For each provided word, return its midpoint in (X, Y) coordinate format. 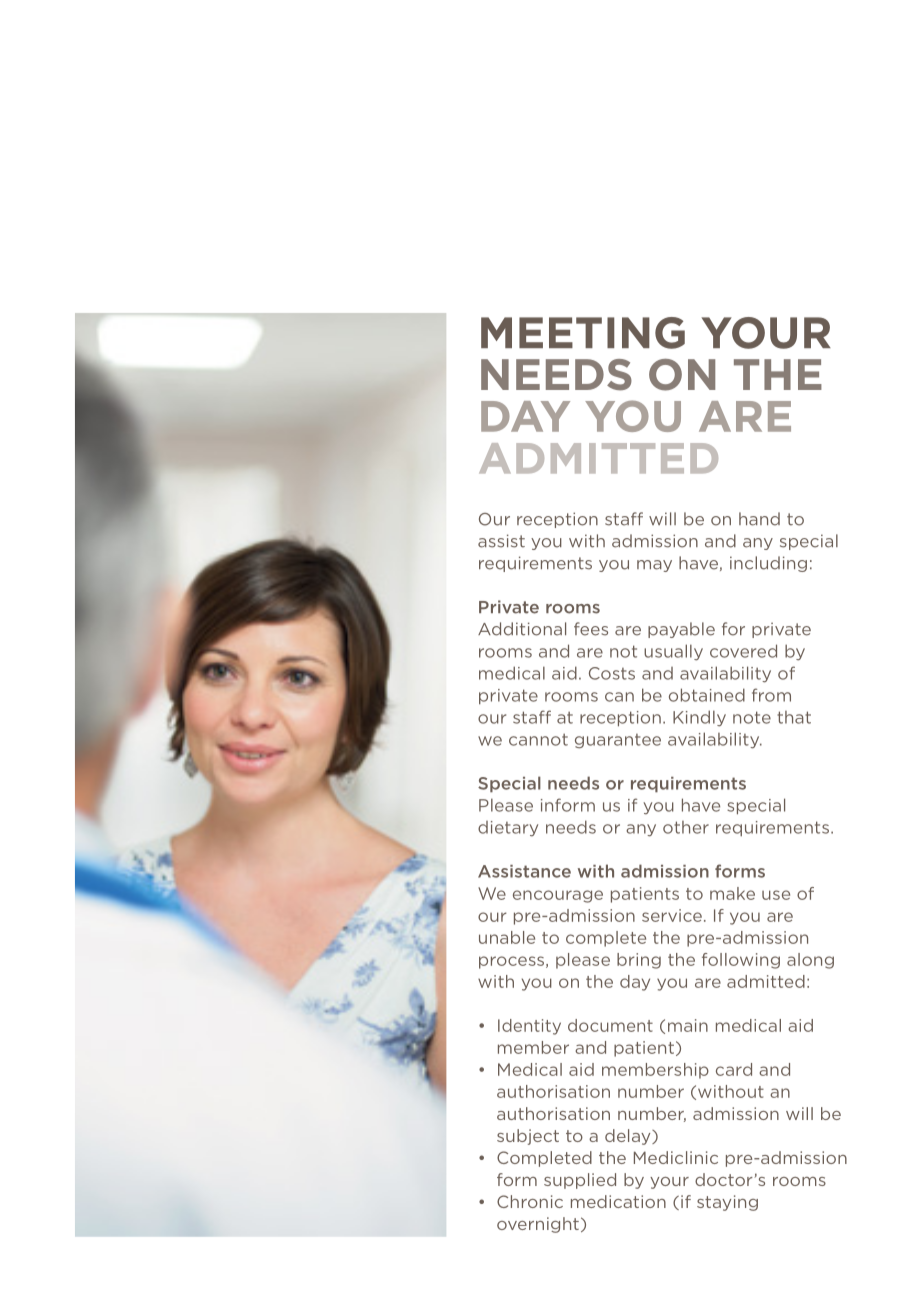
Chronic (530, 1201)
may (654, 566)
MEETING (583, 333)
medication (618, 1201)
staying (727, 1203)
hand (759, 519)
